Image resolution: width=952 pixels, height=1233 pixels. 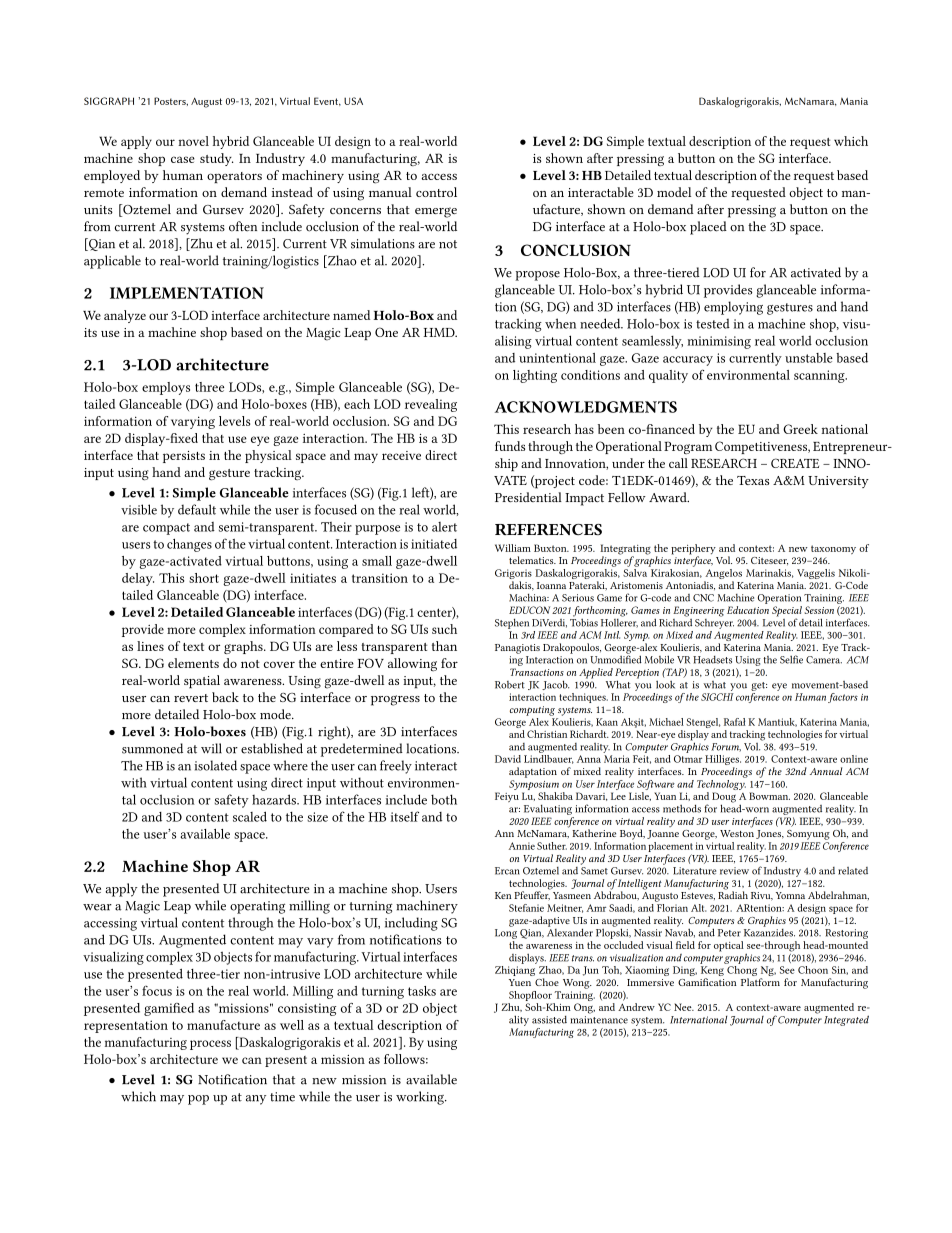 What do you see at coordinates (210, 1045) in the screenshot?
I see `process` at bounding box center [210, 1045].
